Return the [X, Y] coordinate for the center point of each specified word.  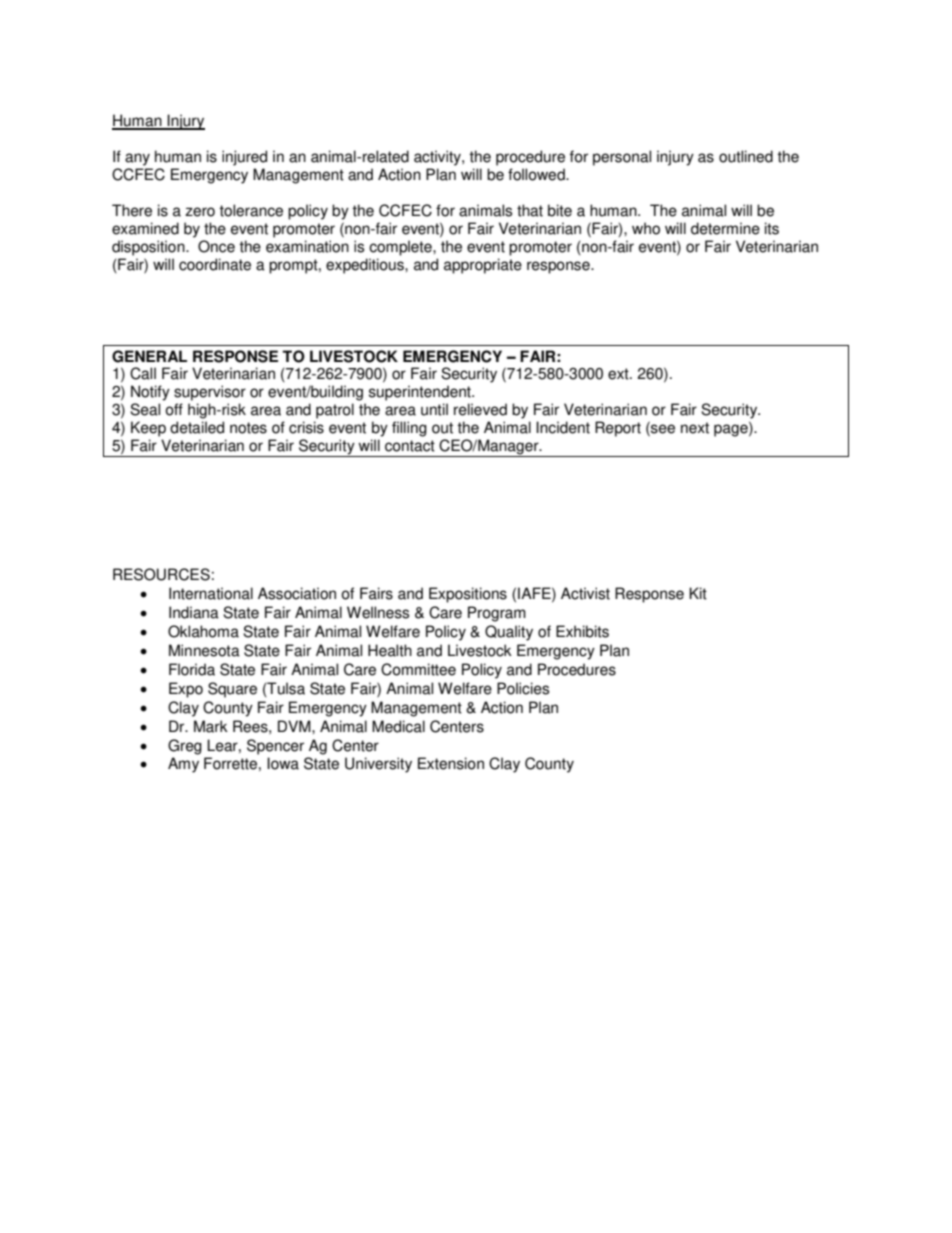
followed [537, 174]
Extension [451, 763]
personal [622, 158]
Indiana [194, 612]
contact [410, 446]
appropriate [483, 266]
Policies [523, 688]
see [662, 429]
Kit [698, 593]
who [646, 228]
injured [244, 158]
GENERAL [149, 356]
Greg [185, 747]
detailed [197, 427]
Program [497, 614]
